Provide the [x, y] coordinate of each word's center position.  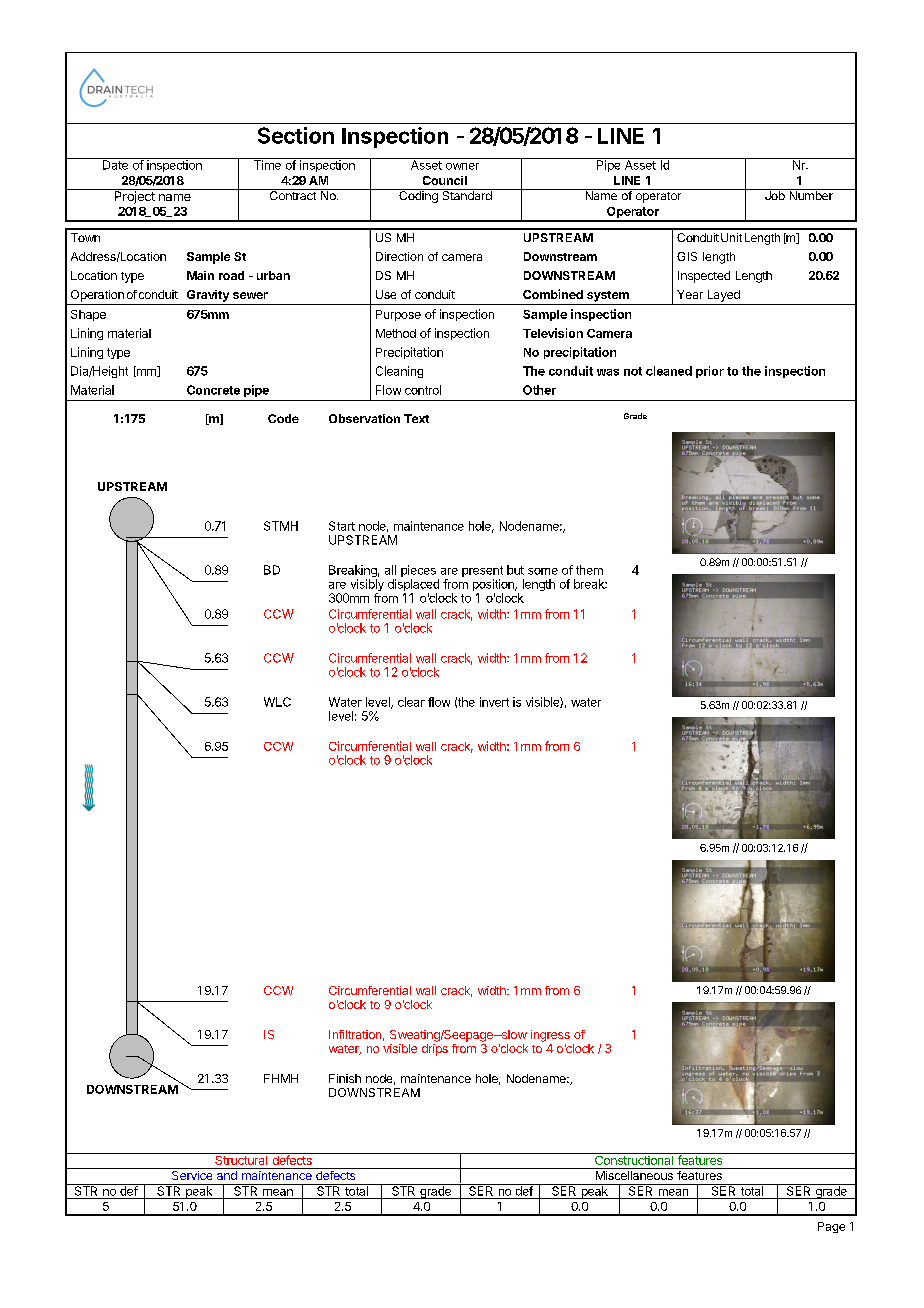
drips [435, 1050]
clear [411, 702]
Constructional [634, 1159]
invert [494, 702]
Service [191, 1174]
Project [134, 196]
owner [462, 166]
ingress [550, 1036]
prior [710, 372]
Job [774, 194]
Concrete [213, 390]
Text [416, 418]
